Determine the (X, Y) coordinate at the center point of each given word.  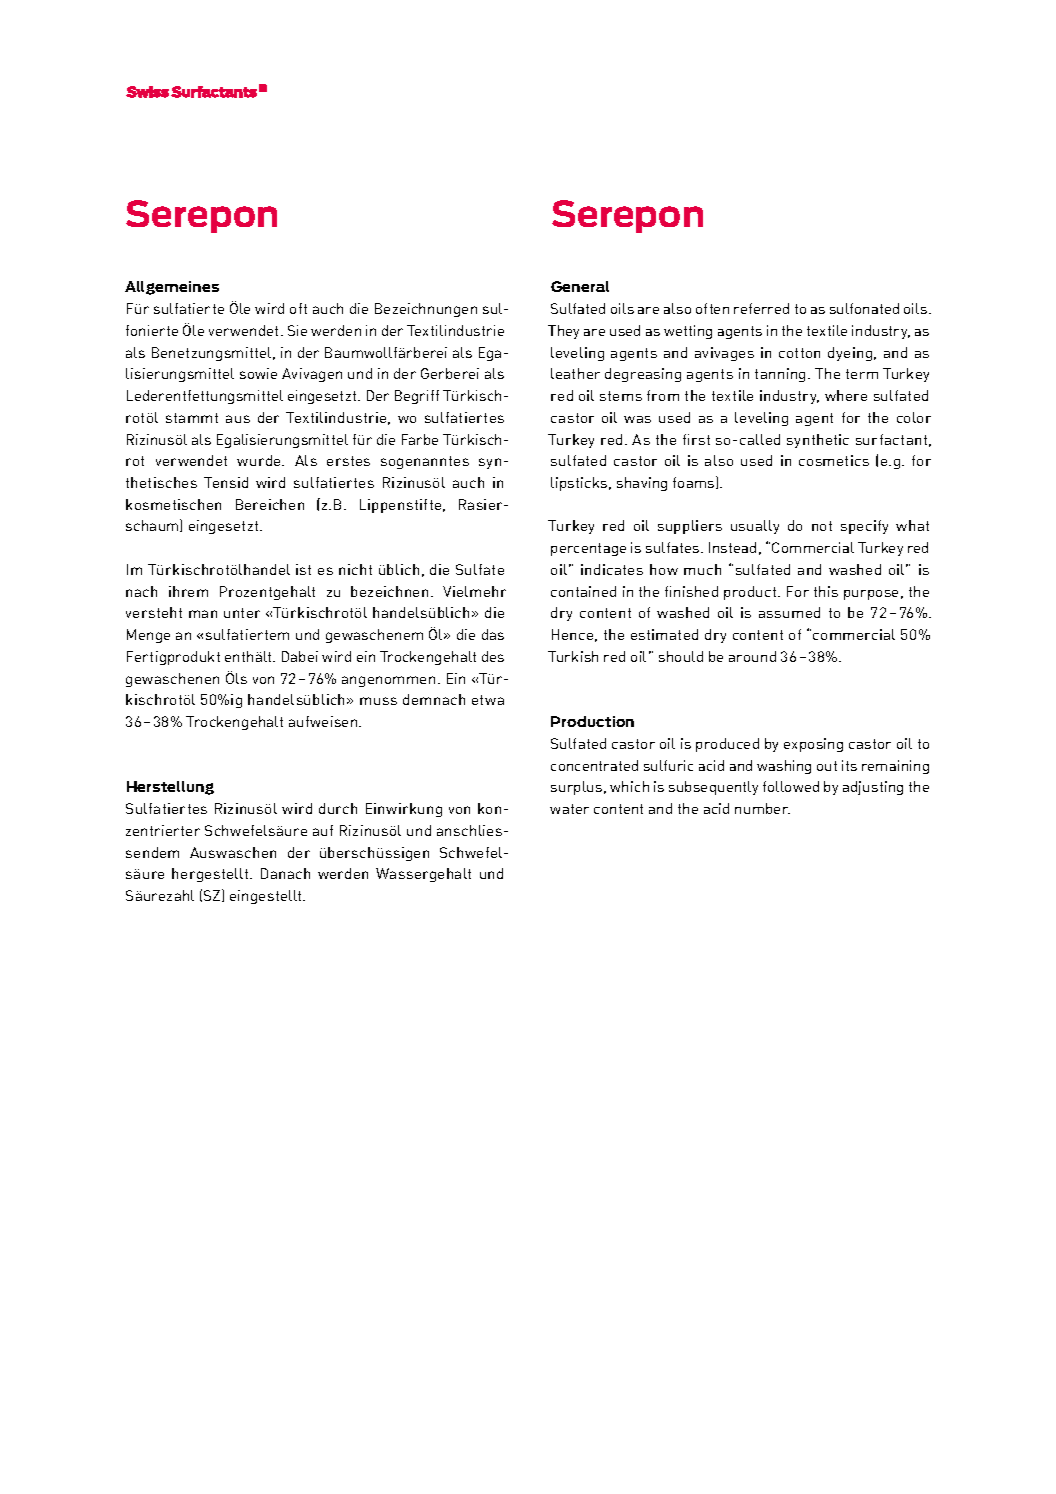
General (580, 286)
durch (338, 808)
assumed (789, 612)
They (563, 332)
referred (761, 308)
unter (242, 613)
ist (303, 569)
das (493, 634)
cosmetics (834, 460)
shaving (642, 484)
